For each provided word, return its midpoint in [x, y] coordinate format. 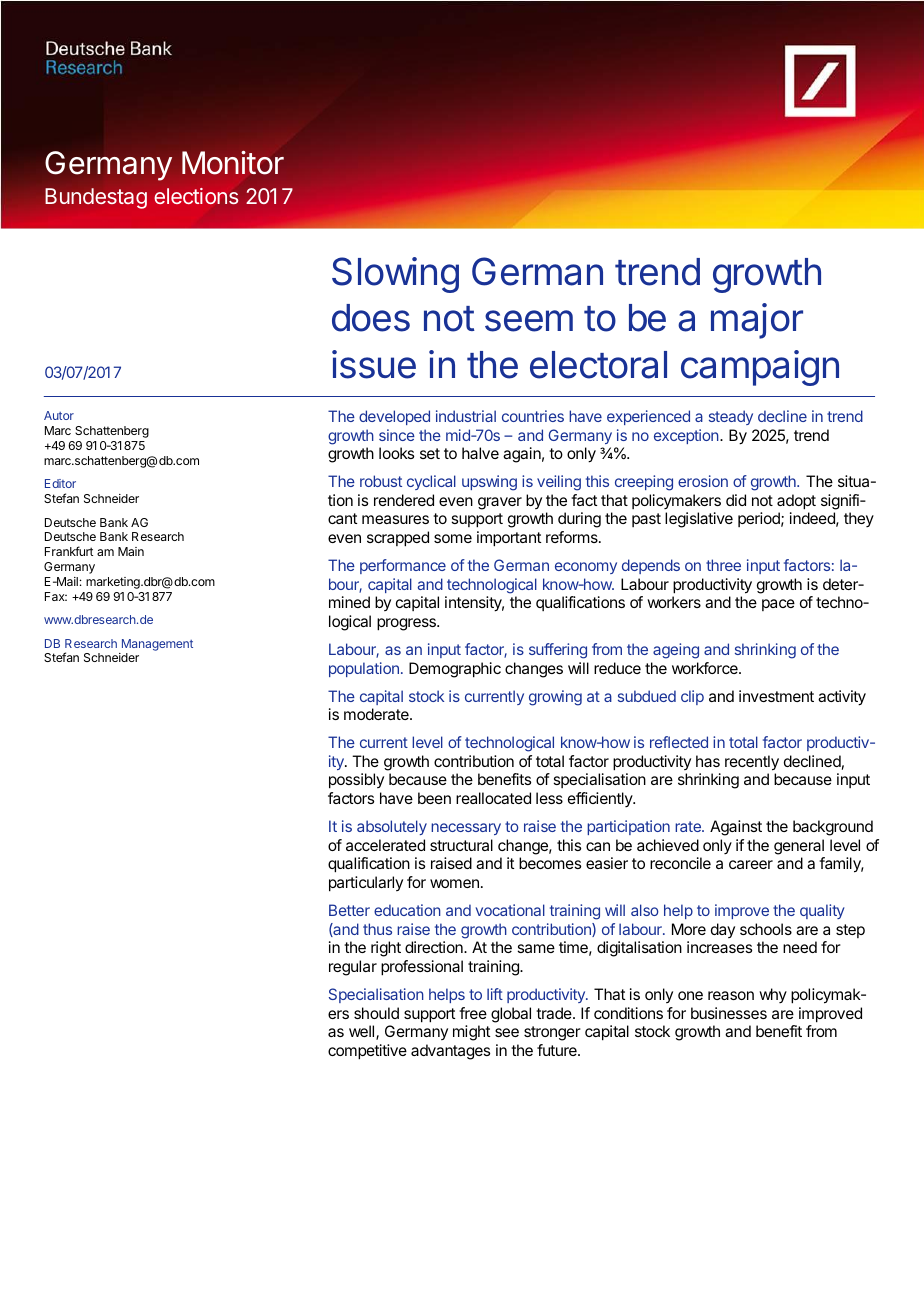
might [471, 1033]
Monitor [233, 163]
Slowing [395, 275]
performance [403, 566]
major [757, 321]
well [361, 1031]
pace [778, 605]
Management [157, 645]
